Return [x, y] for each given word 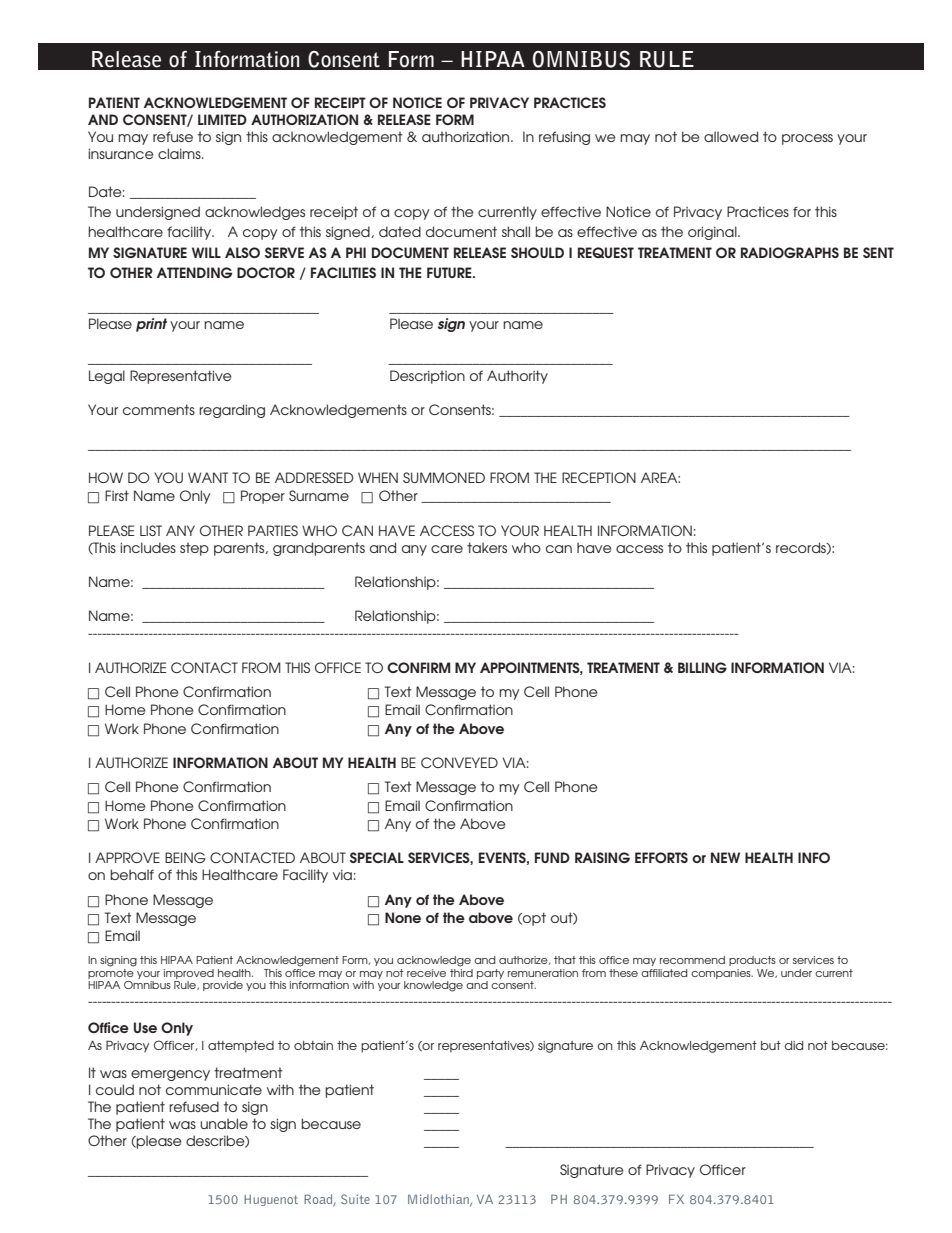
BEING [185, 857]
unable [224, 1123]
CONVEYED [459, 762]
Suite [355, 1199]
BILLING [702, 667]
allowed [731, 136]
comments [159, 409]
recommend [692, 960]
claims [180, 153]
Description [427, 377]
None [403, 917]
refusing [564, 138]
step [194, 549]
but [771, 1045]
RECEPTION [599, 477]
